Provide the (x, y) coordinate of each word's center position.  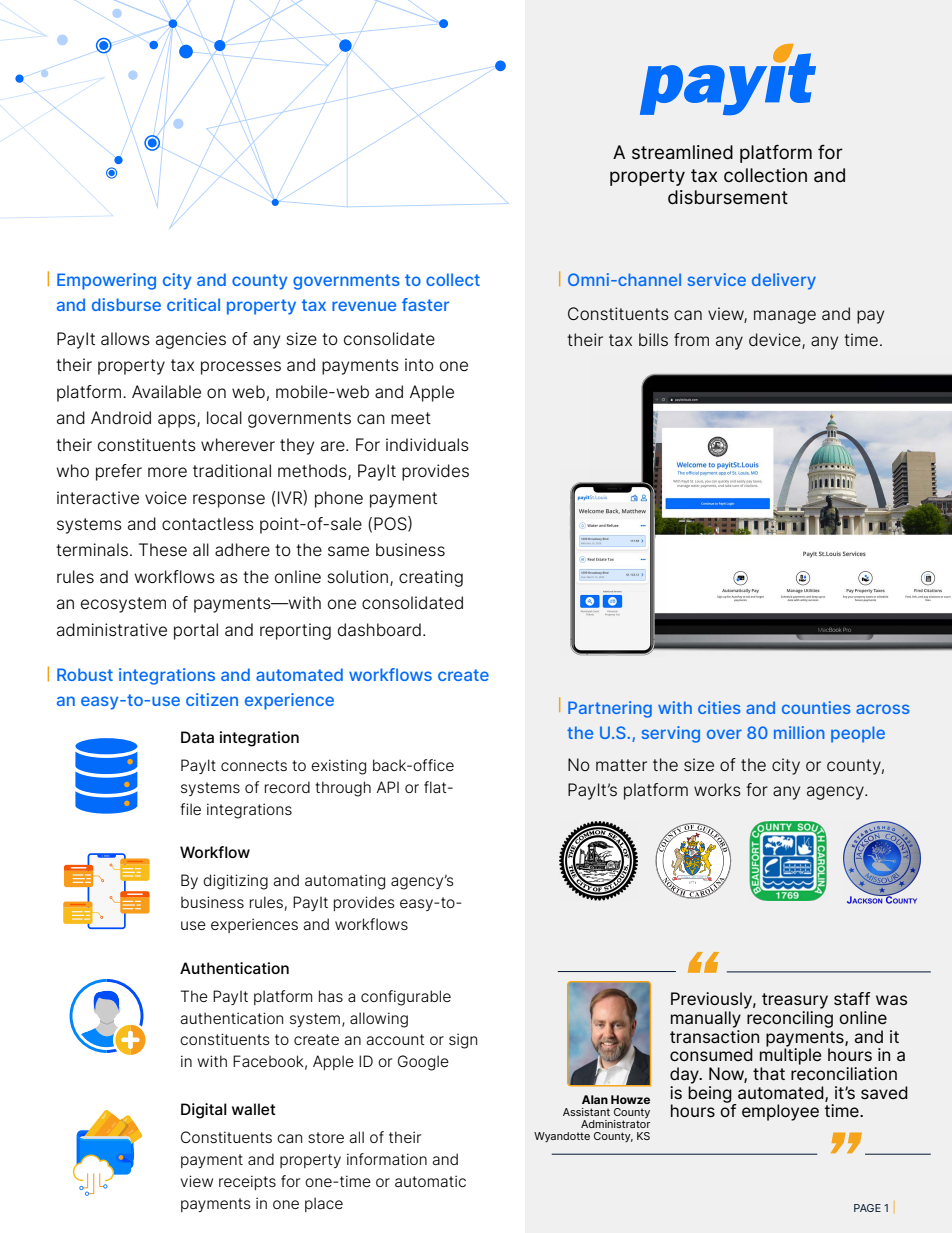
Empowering (106, 281)
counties (816, 707)
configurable (406, 998)
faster (425, 304)
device (776, 341)
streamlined (682, 152)
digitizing (235, 882)
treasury (795, 1001)
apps (178, 421)
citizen (212, 699)
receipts (247, 1182)
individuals (427, 445)
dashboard (379, 630)
